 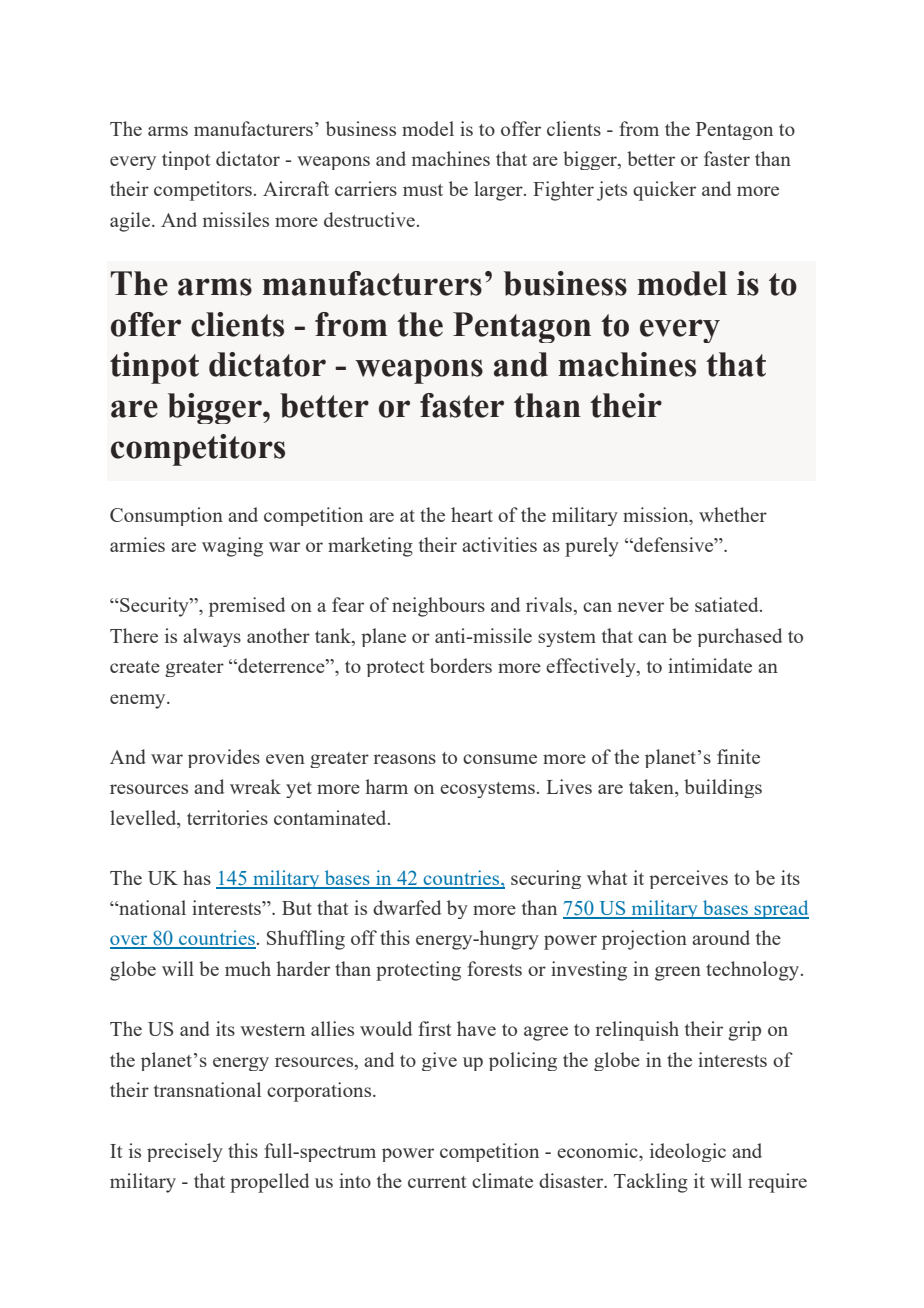 What do you see at coordinates (232, 547) in the image?
I see `waging` at bounding box center [232, 547].
